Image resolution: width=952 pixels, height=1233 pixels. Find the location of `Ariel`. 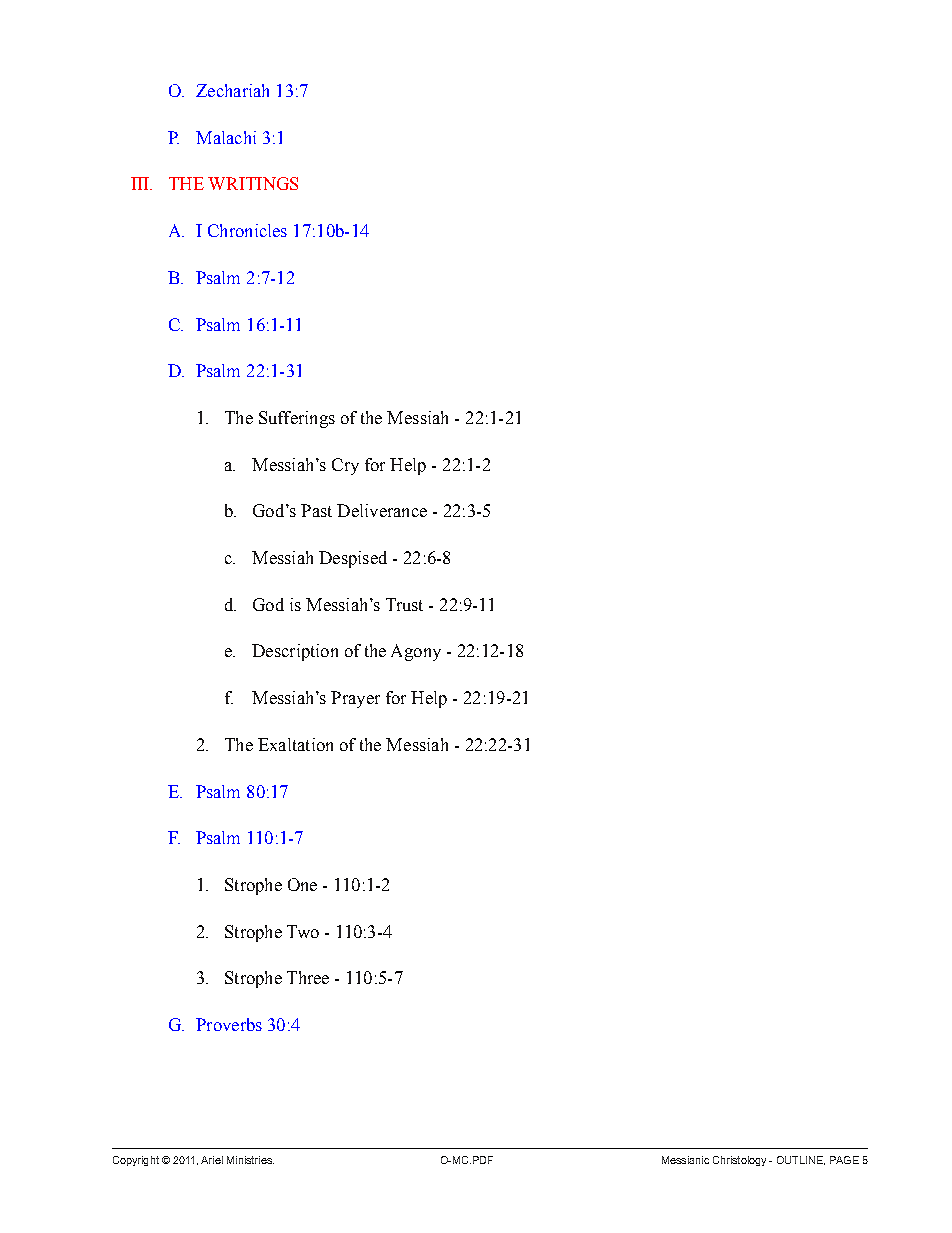

Ariel is located at coordinates (212, 1160).
